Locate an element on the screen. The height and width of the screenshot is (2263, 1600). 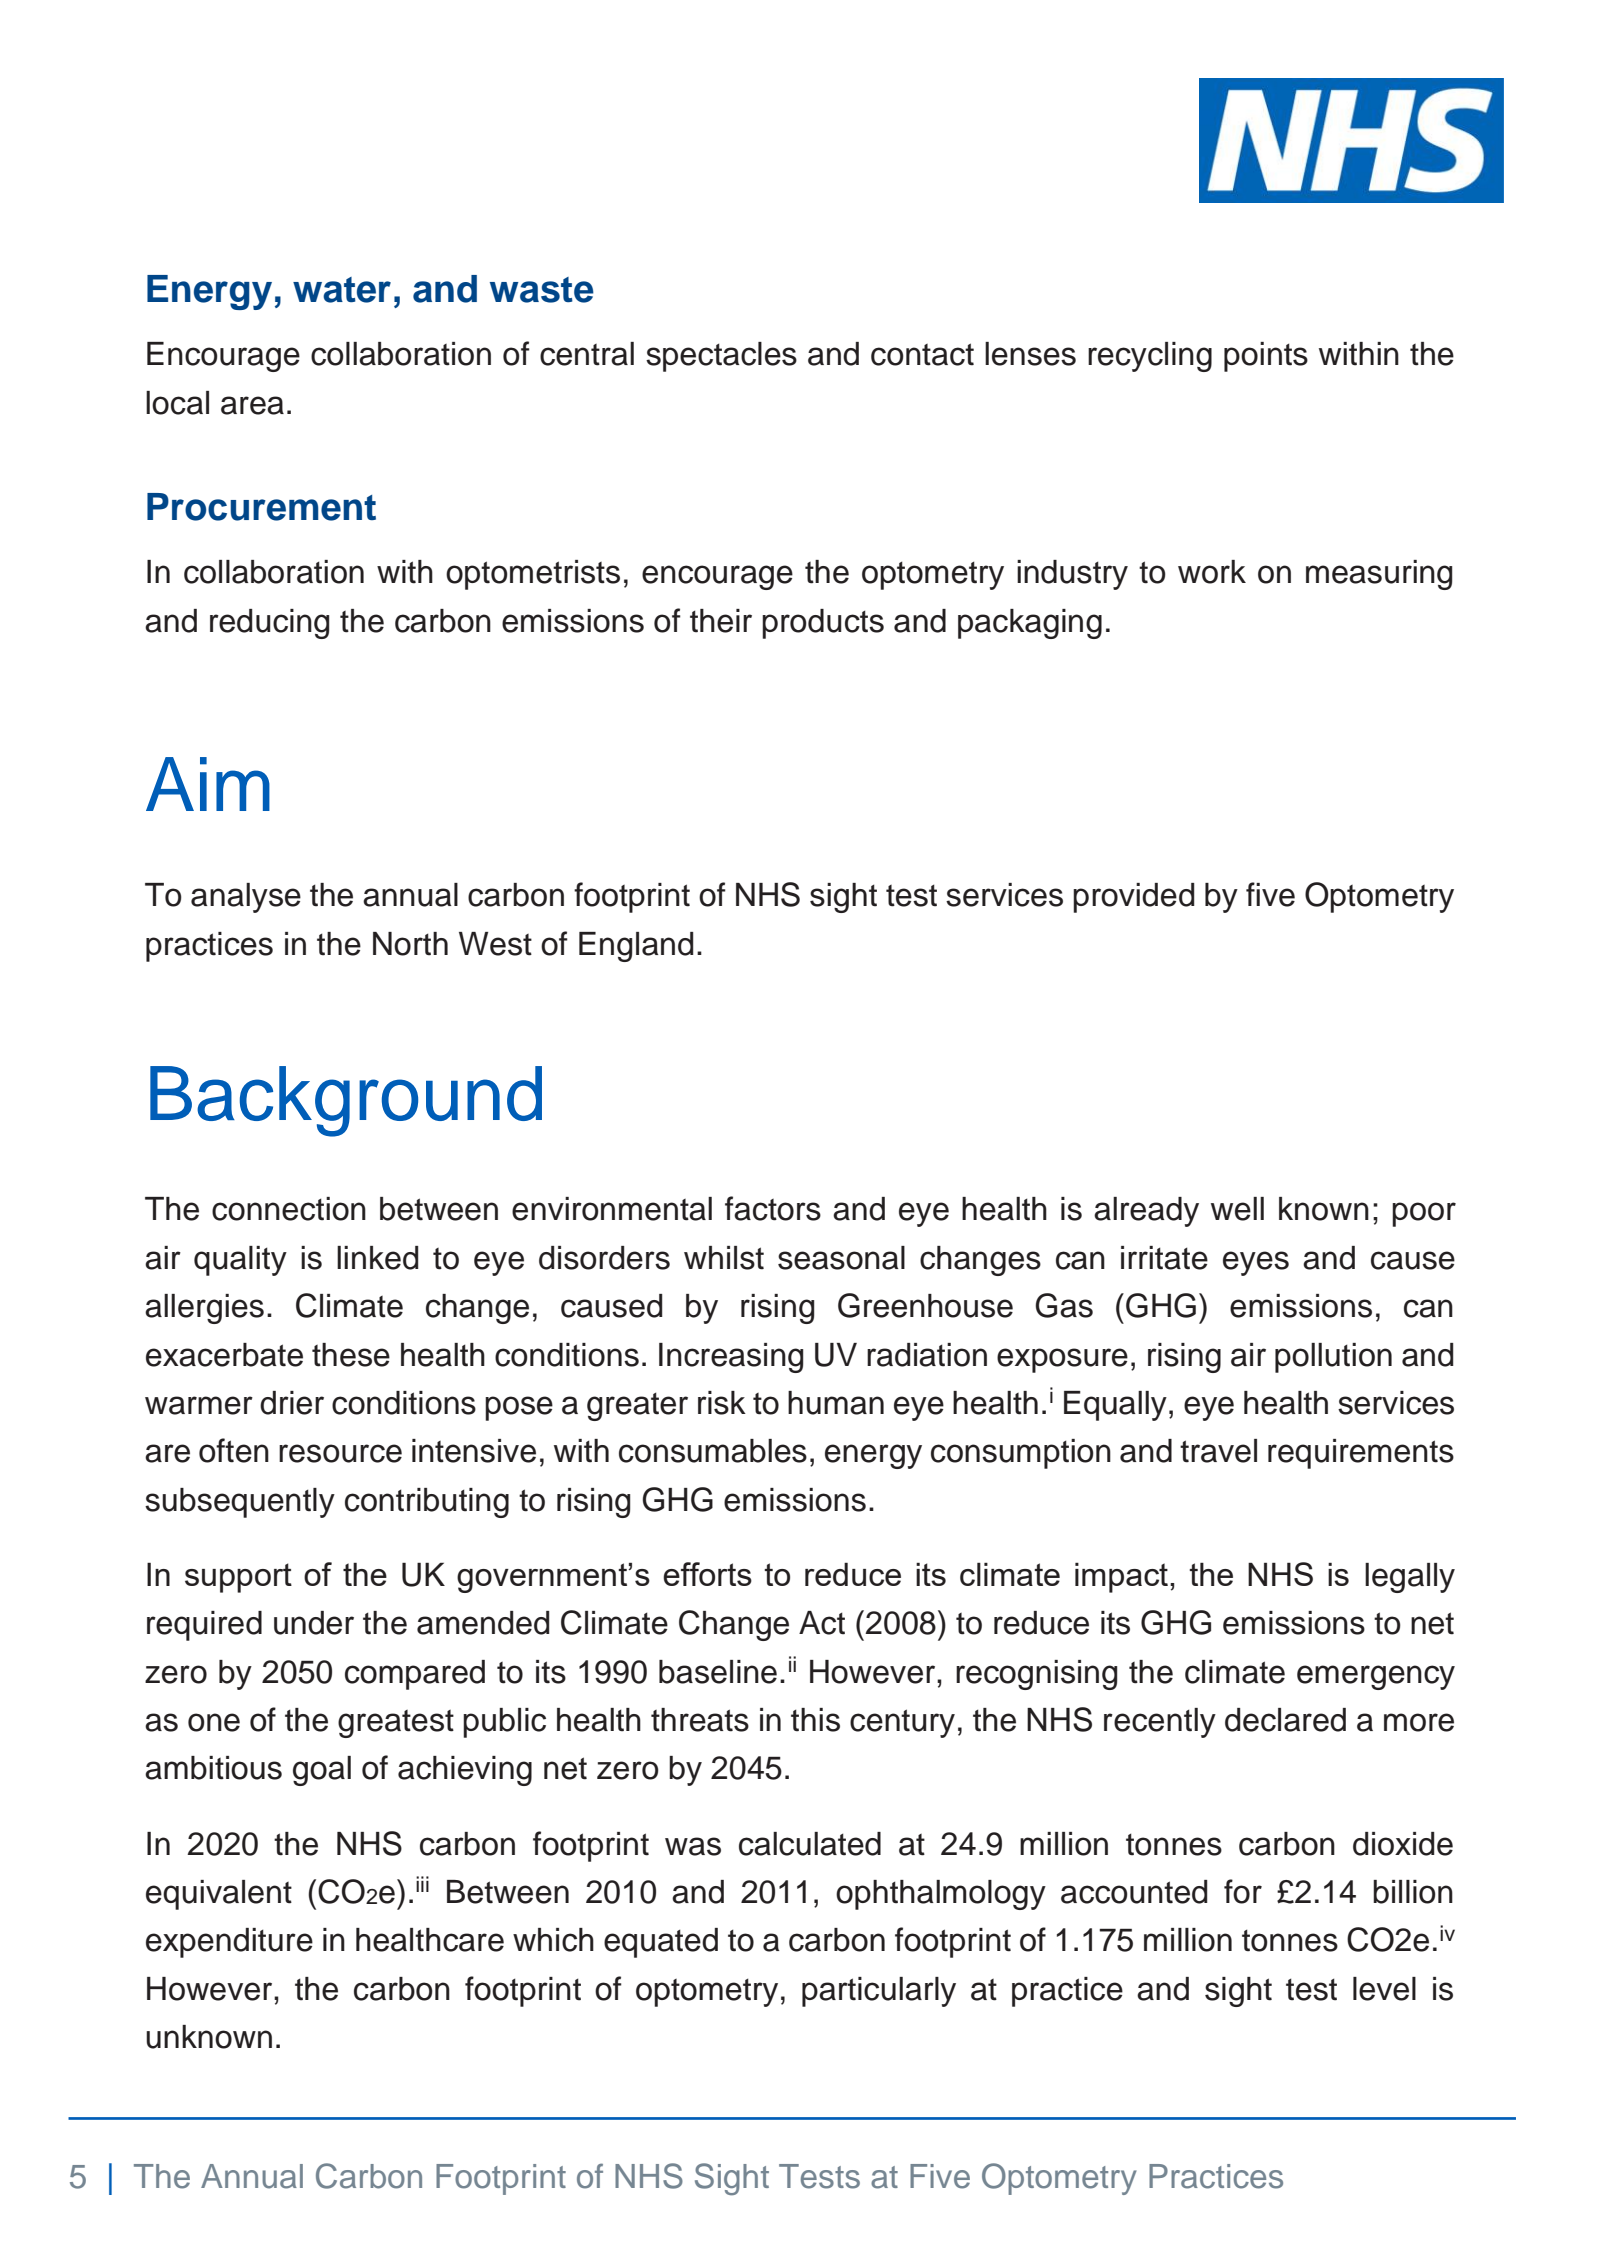
expenditure is located at coordinates (229, 1943).
